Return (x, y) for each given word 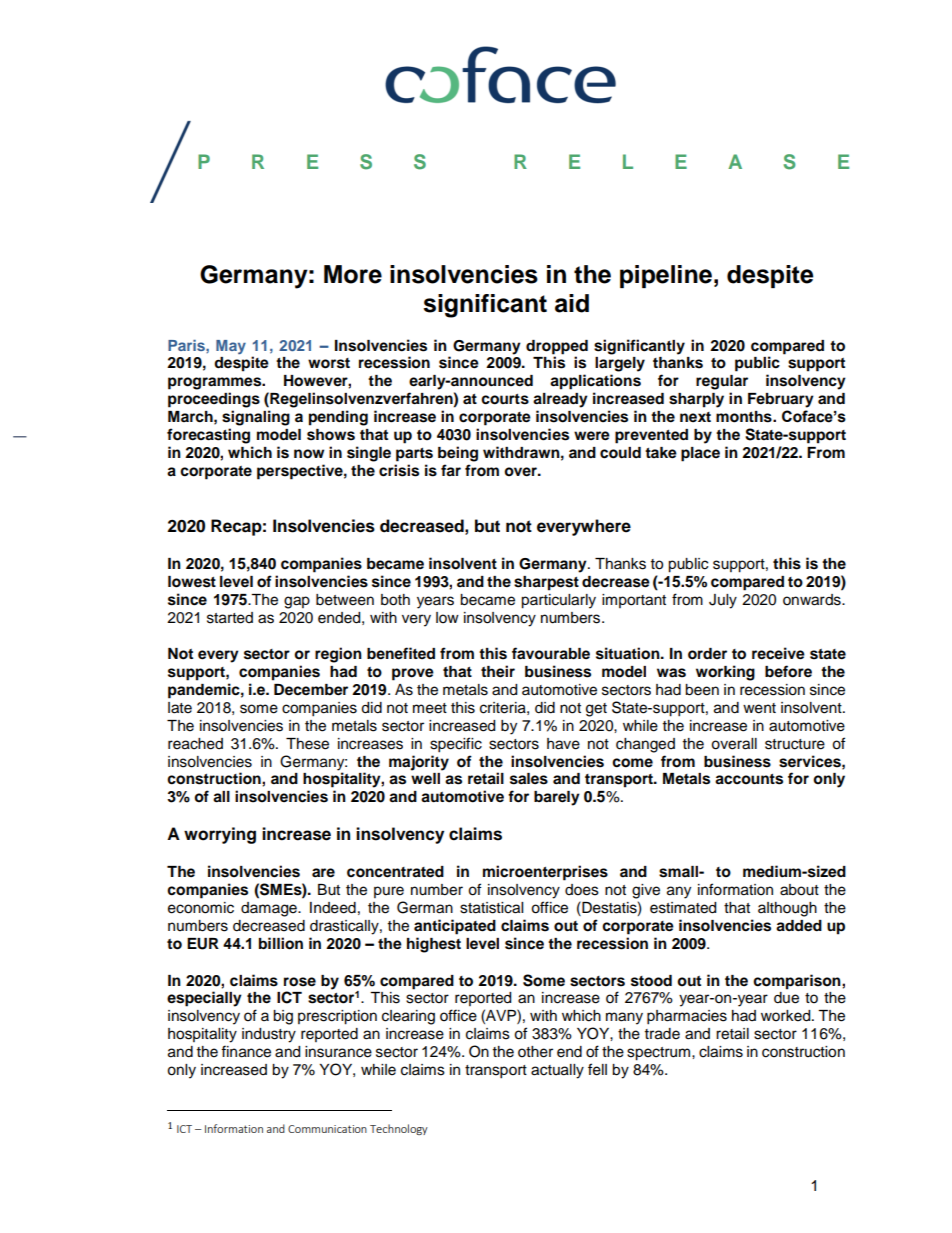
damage (270, 909)
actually (557, 1071)
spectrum (660, 1054)
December (311, 690)
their (498, 671)
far (451, 470)
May (231, 347)
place (700, 454)
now (309, 454)
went (759, 708)
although (787, 909)
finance (246, 1051)
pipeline (666, 276)
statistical (491, 908)
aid (572, 303)
